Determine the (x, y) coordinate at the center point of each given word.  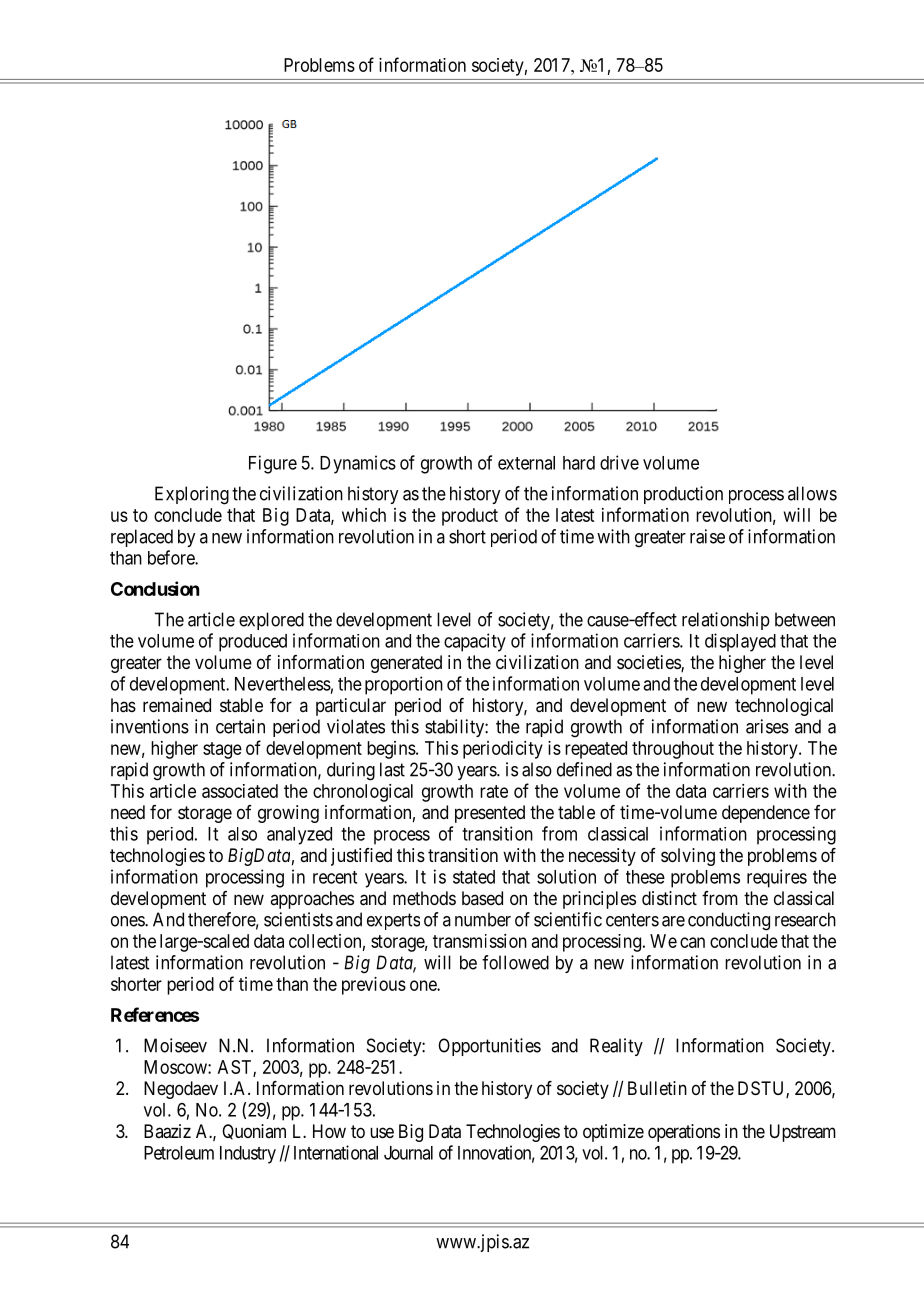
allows (812, 493)
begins (392, 750)
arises (767, 726)
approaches (312, 900)
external (526, 463)
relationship (726, 621)
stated (474, 877)
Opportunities (489, 1047)
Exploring (192, 495)
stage (222, 750)
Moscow (176, 1067)
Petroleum (179, 1153)
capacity (475, 642)
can (692, 942)
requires (777, 878)
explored (271, 621)
